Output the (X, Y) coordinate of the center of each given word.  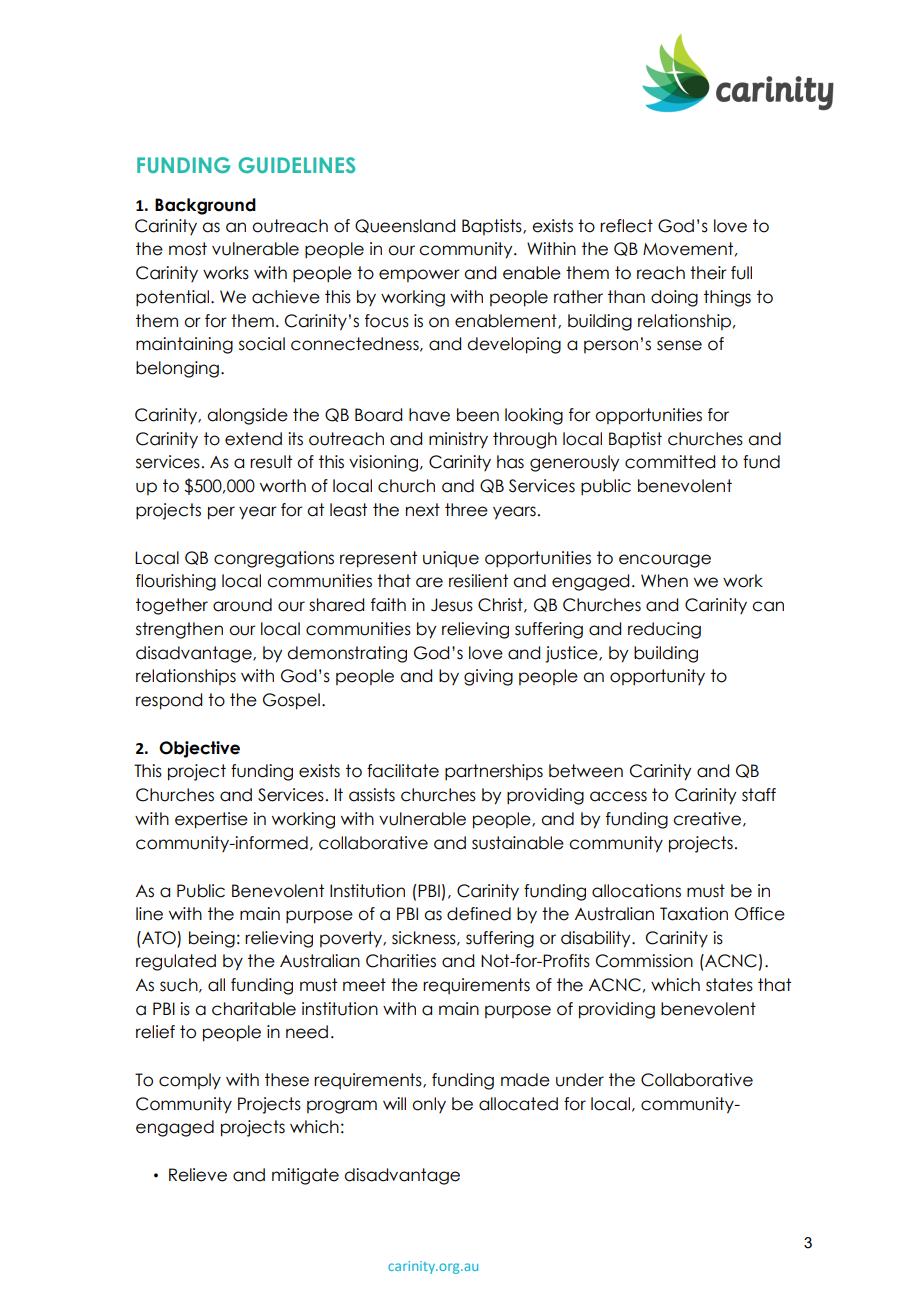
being (212, 939)
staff (759, 795)
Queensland (405, 226)
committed (670, 462)
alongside (247, 416)
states (729, 985)
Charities (401, 961)
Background (205, 206)
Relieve (198, 1175)
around (242, 605)
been (478, 415)
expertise (211, 820)
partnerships (494, 772)
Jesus (452, 605)
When (664, 581)
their (708, 273)
